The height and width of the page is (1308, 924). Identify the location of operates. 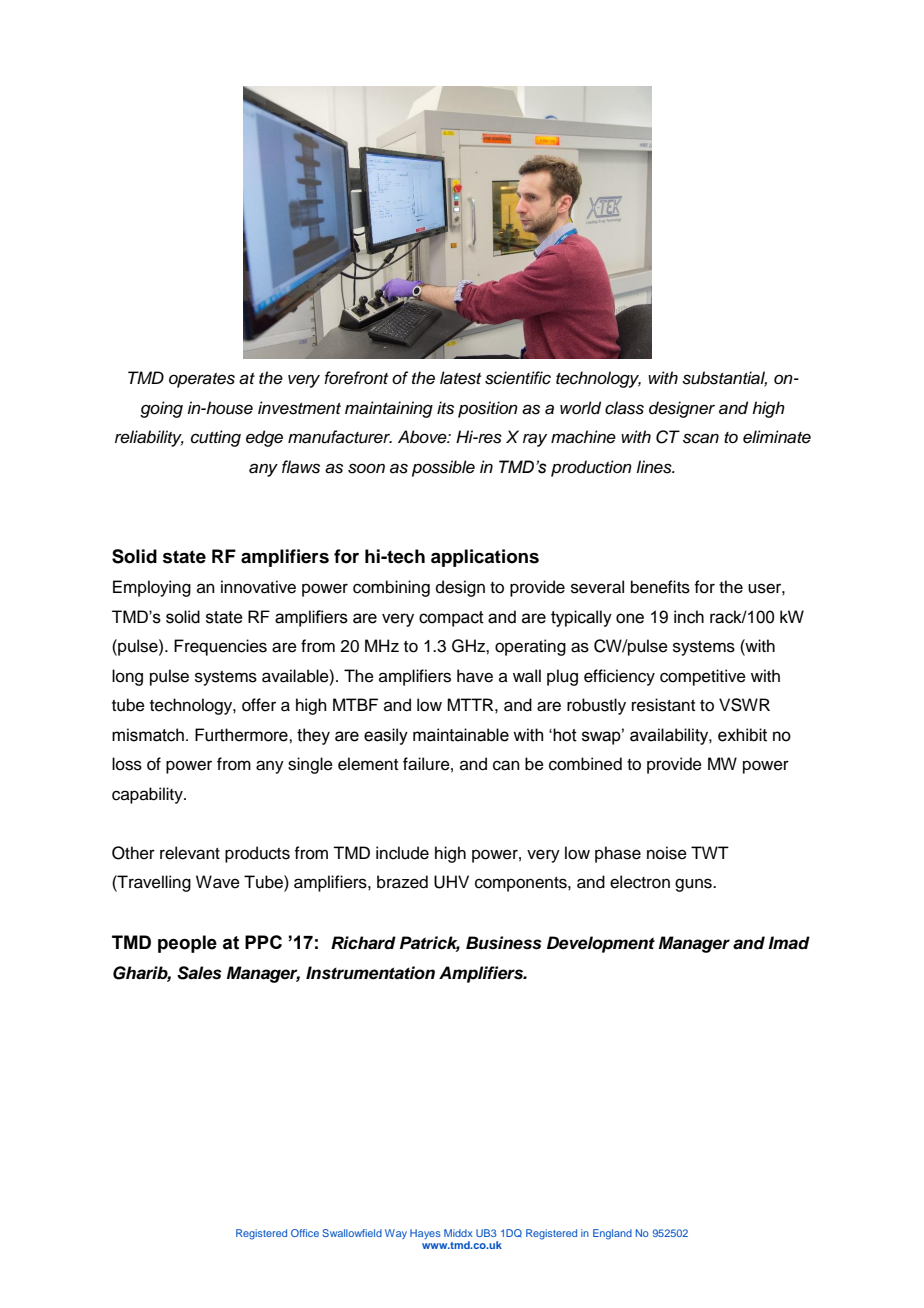
(202, 380).
